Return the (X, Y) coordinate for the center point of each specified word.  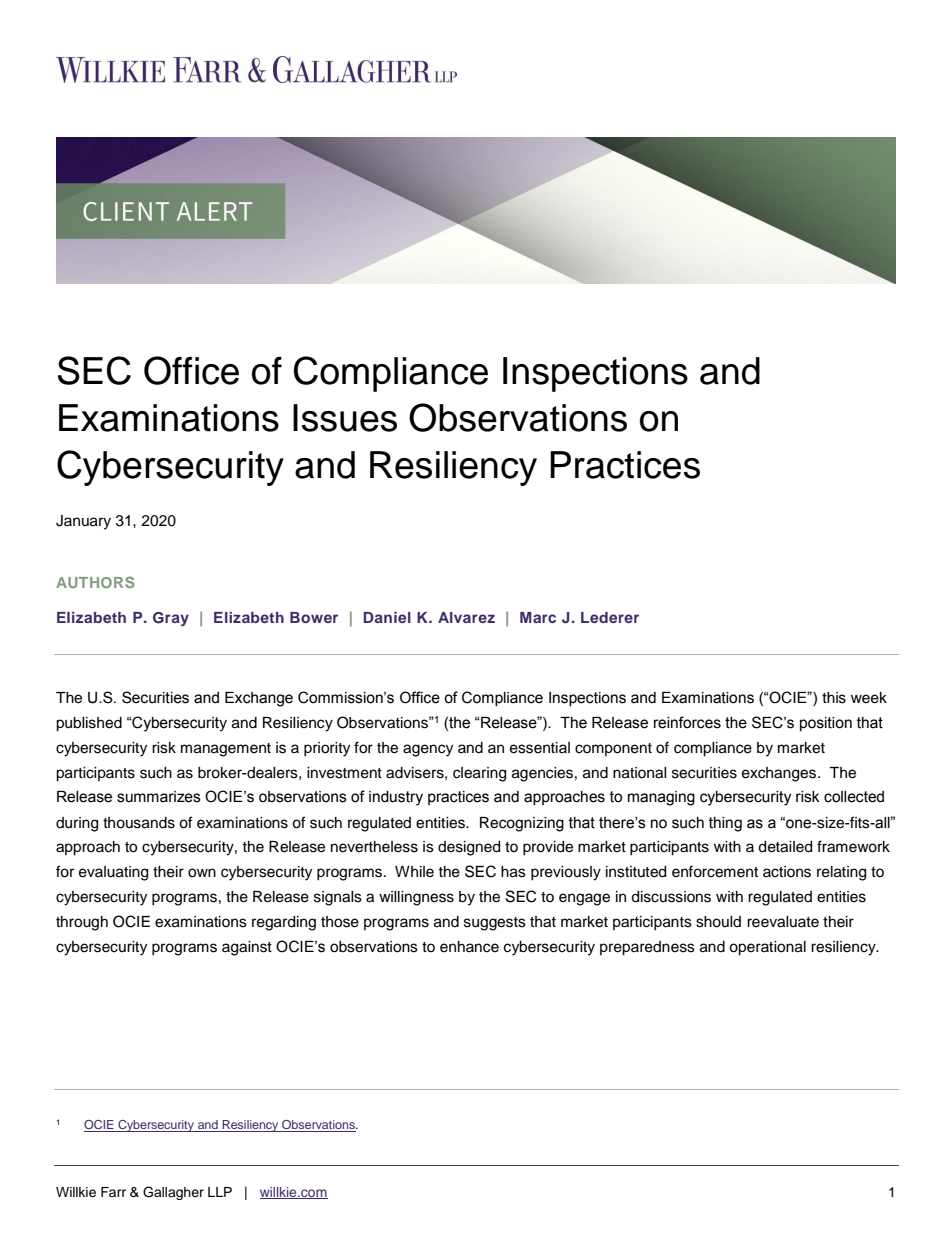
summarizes (159, 797)
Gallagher (173, 1193)
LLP (220, 1192)
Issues (345, 418)
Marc (538, 617)
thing (725, 824)
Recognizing (522, 824)
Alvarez (466, 617)
